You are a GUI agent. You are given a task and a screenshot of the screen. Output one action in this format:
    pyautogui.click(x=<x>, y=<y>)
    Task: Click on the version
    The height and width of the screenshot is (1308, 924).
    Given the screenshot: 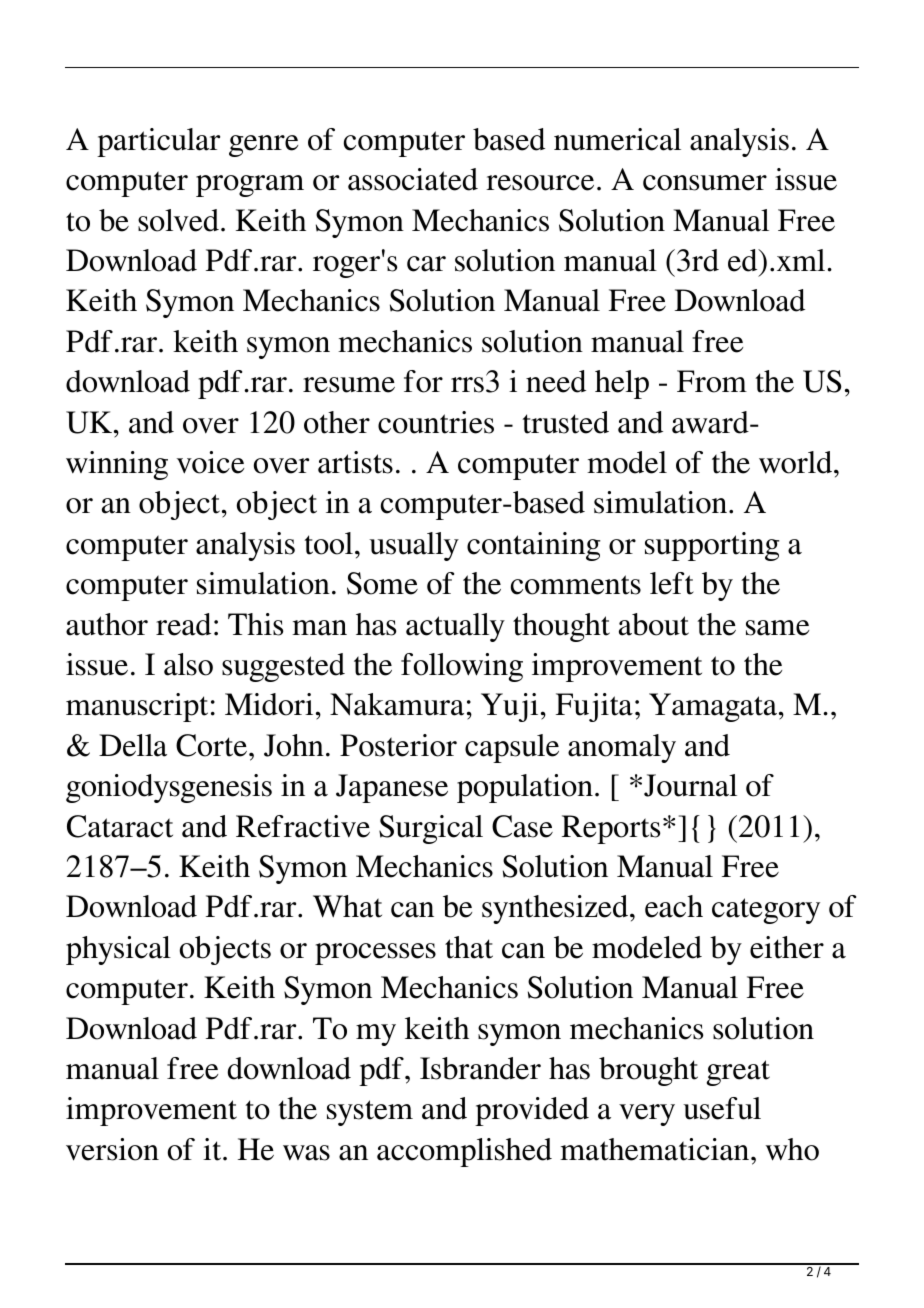 What is the action you would take?
    pyautogui.click(x=112, y=1149)
